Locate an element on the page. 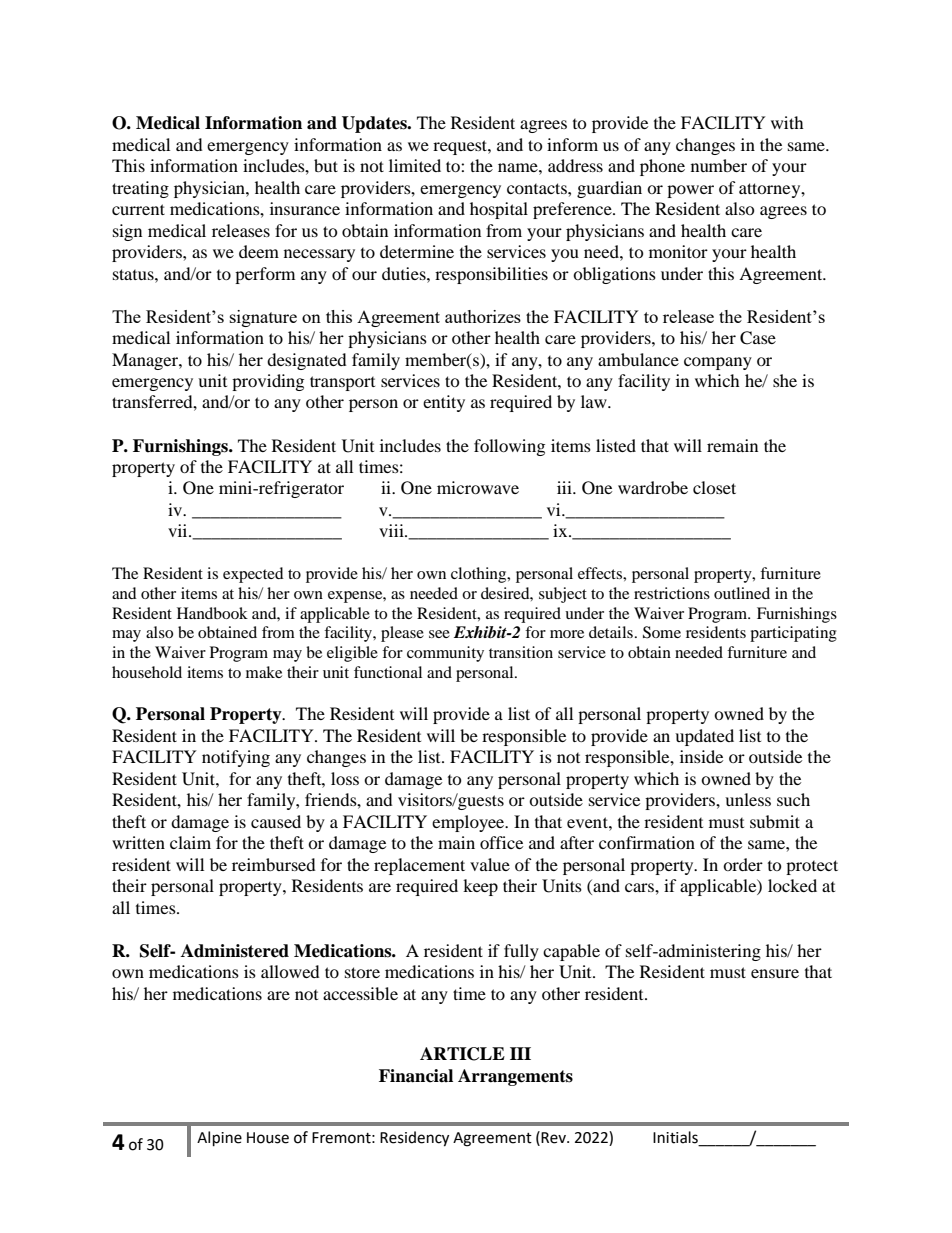 Image resolution: width=952 pixels, height=1233 pixels. outlined is located at coordinates (742, 593).
